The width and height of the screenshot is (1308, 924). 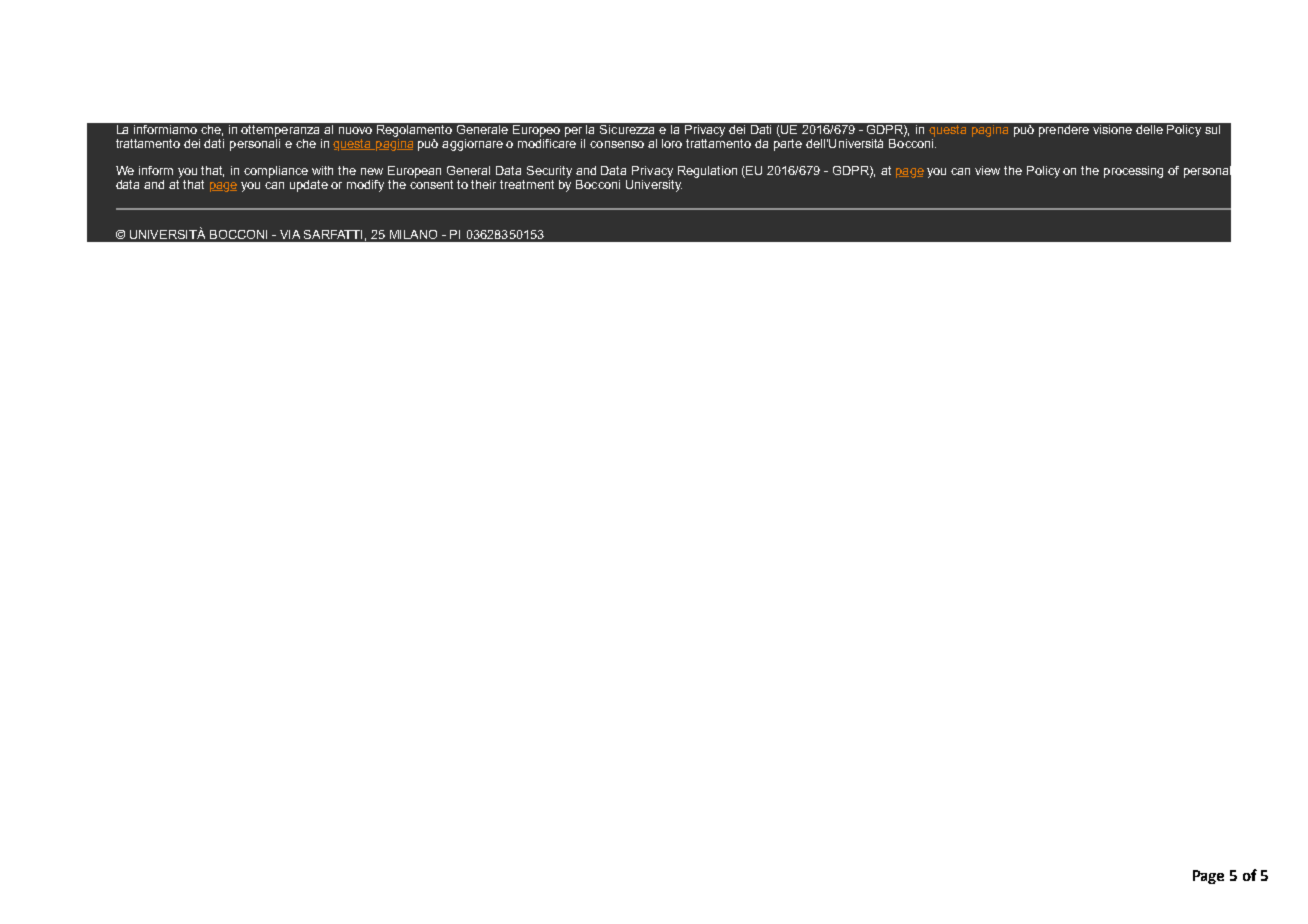 I want to click on processing, so click(x=1133, y=172).
